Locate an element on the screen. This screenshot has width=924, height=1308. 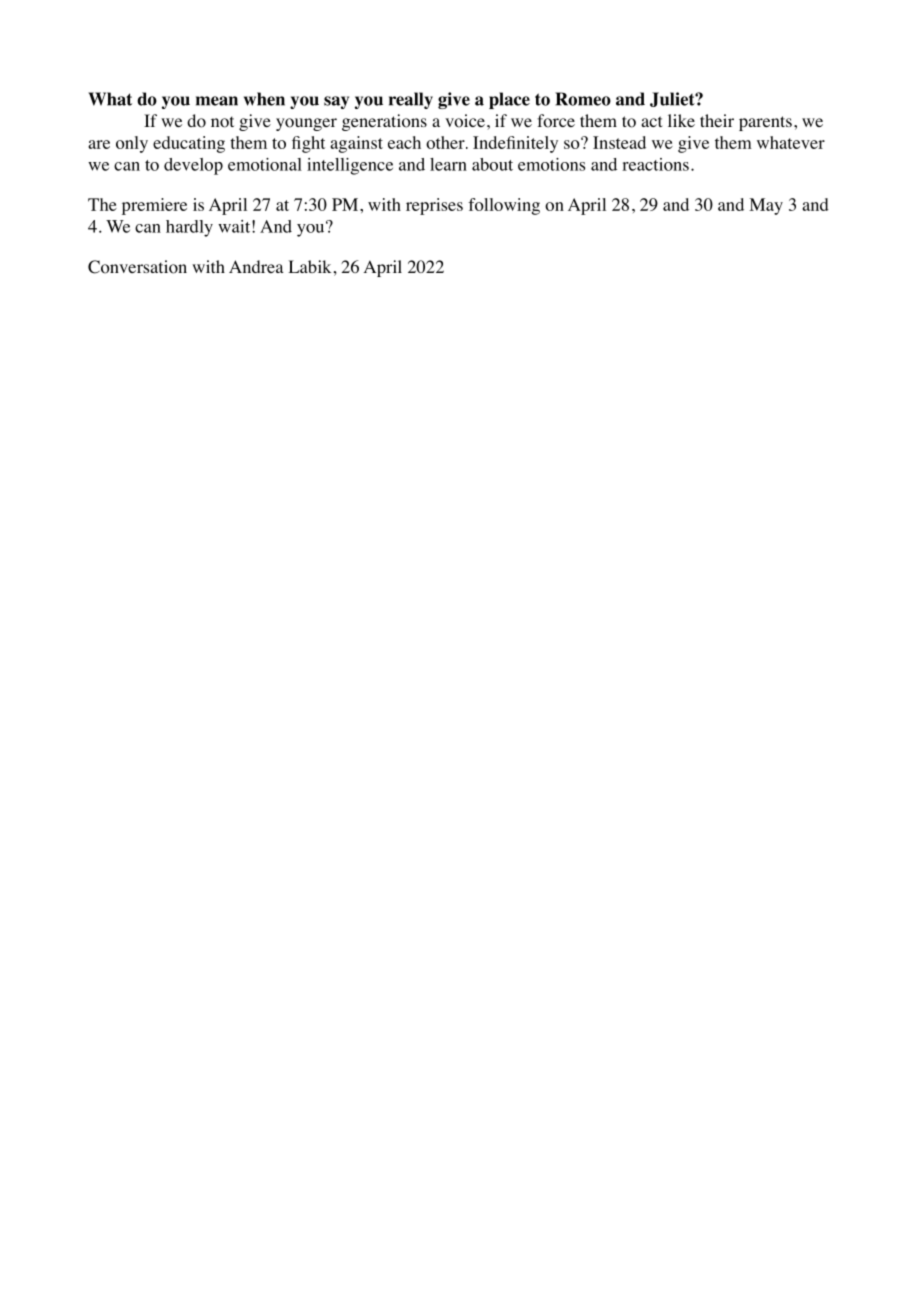
Romeo is located at coordinates (583, 99).
